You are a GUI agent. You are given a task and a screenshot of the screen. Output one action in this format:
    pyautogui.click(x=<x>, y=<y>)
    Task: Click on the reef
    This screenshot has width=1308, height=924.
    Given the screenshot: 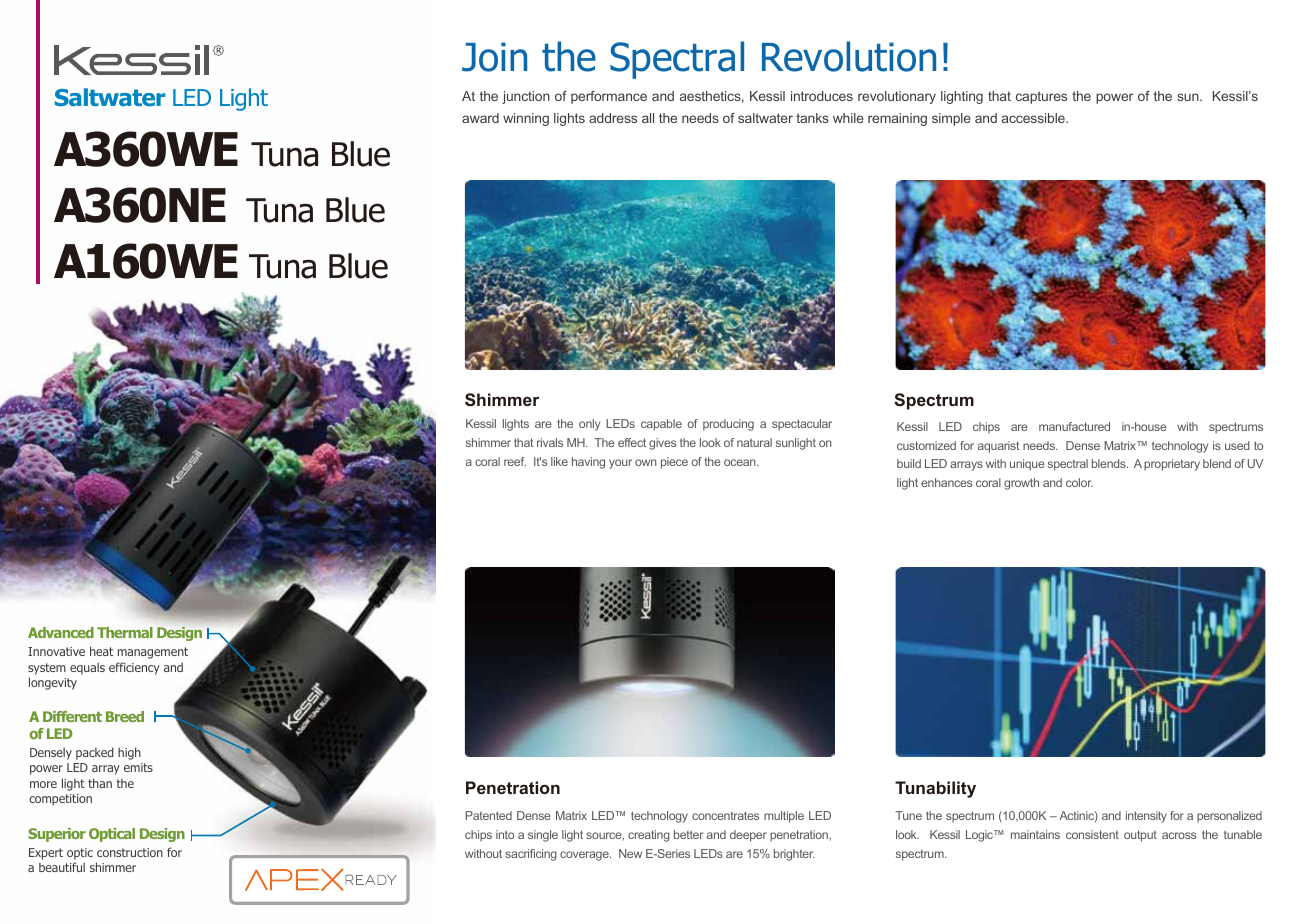 What is the action you would take?
    pyautogui.click(x=515, y=461)
